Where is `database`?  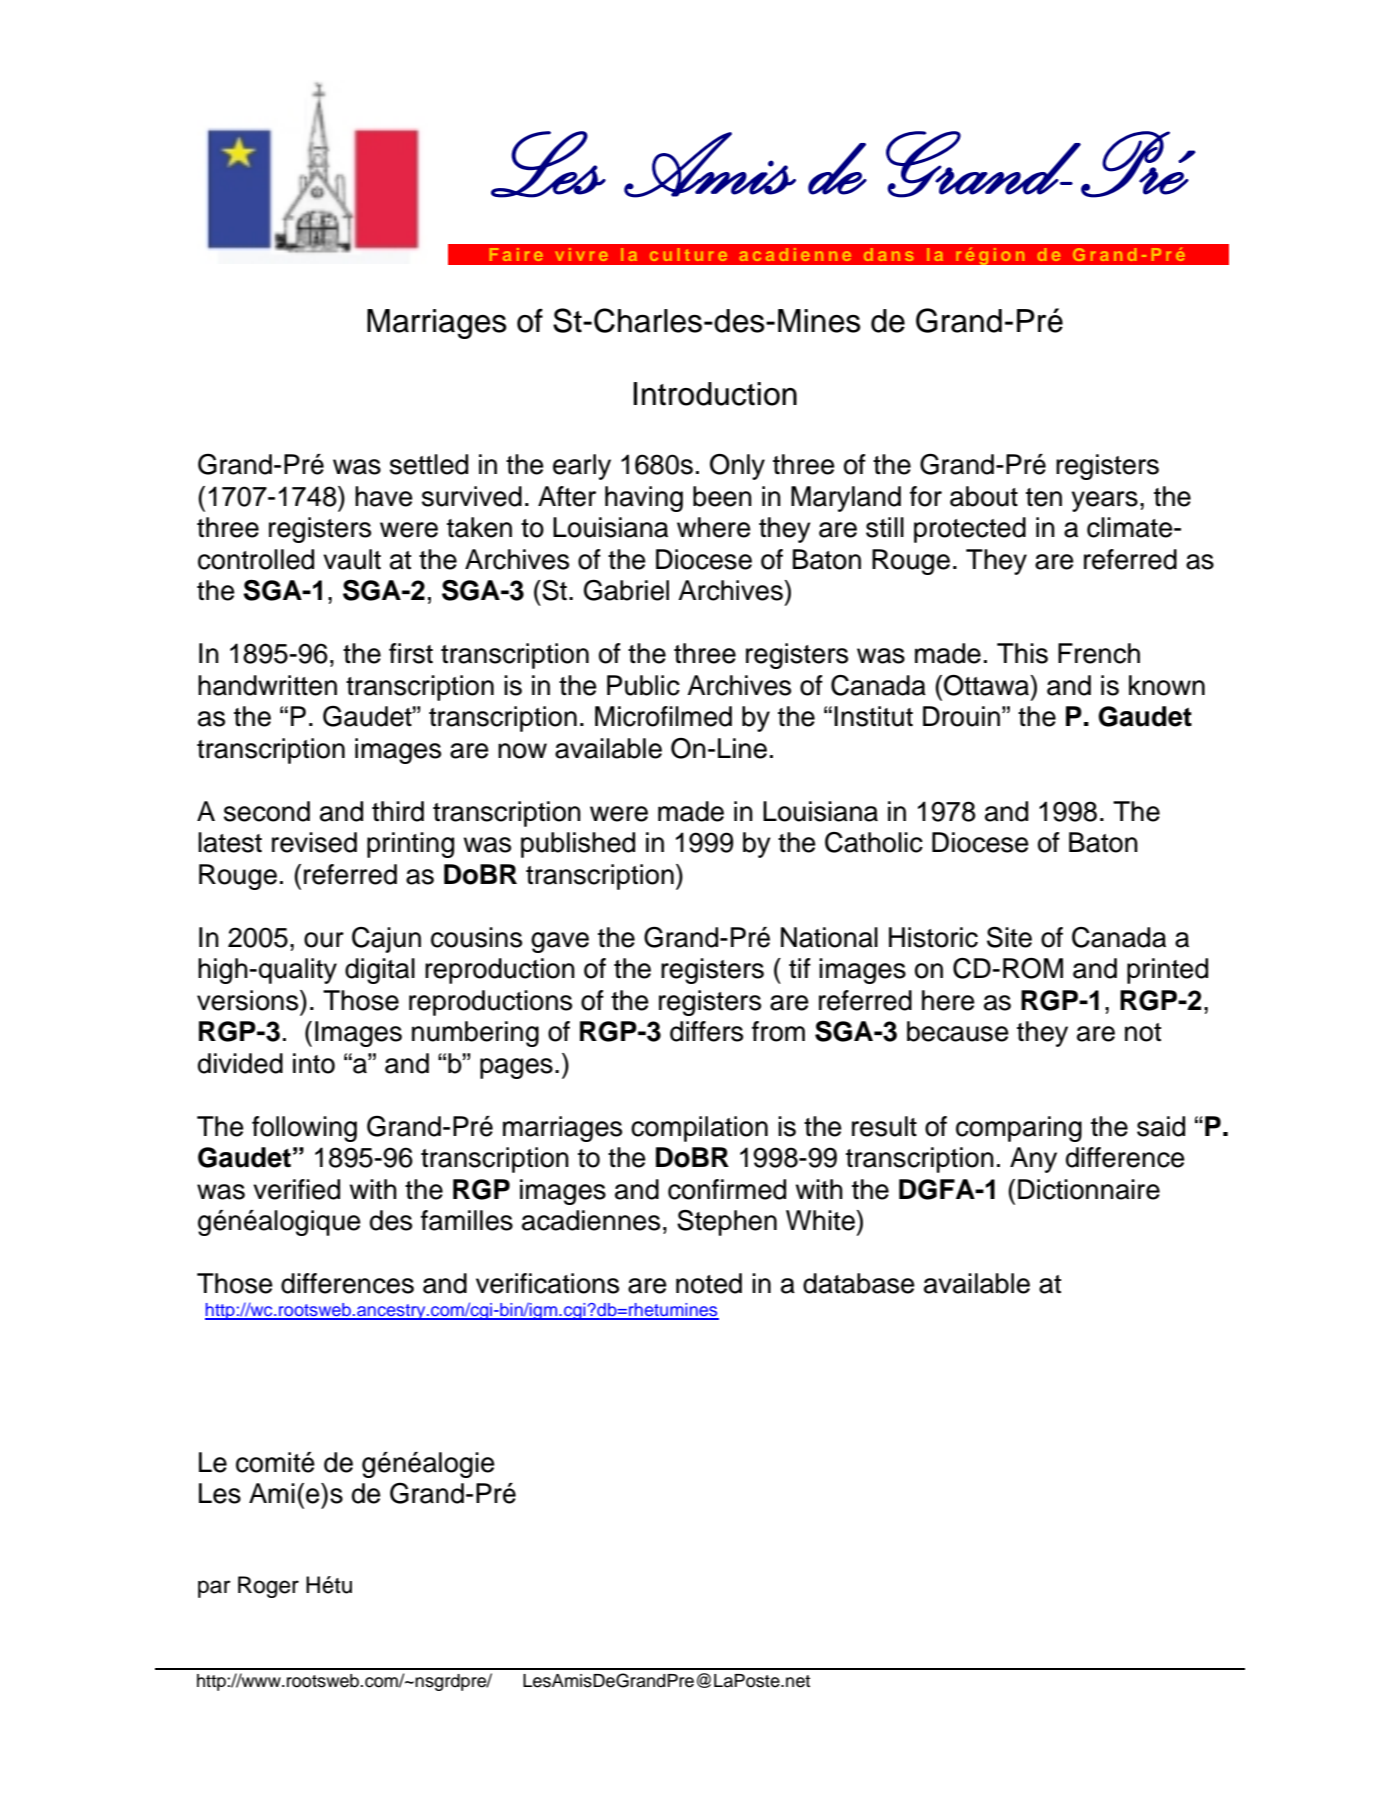 database is located at coordinates (859, 1283).
